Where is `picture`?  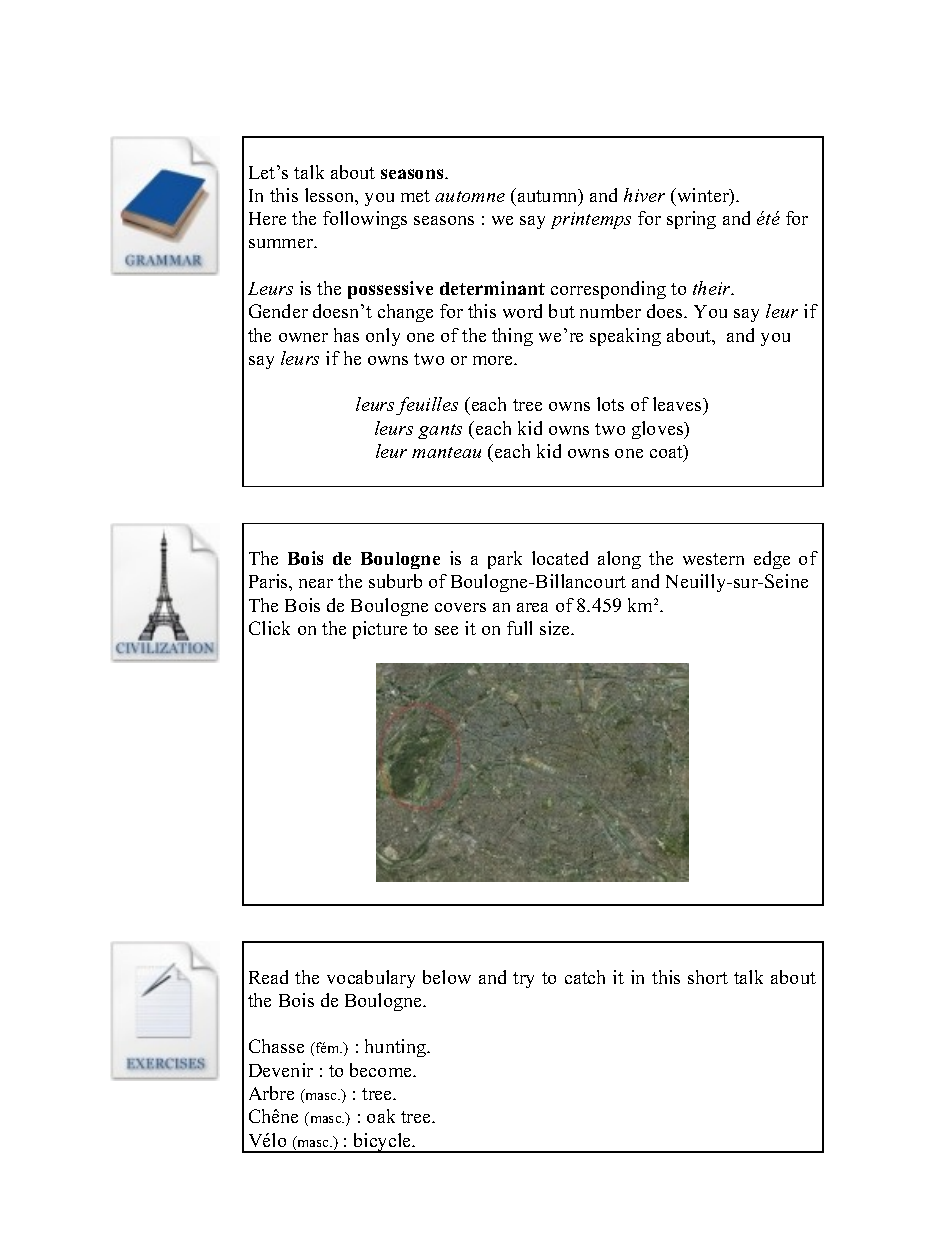 picture is located at coordinates (380, 630).
